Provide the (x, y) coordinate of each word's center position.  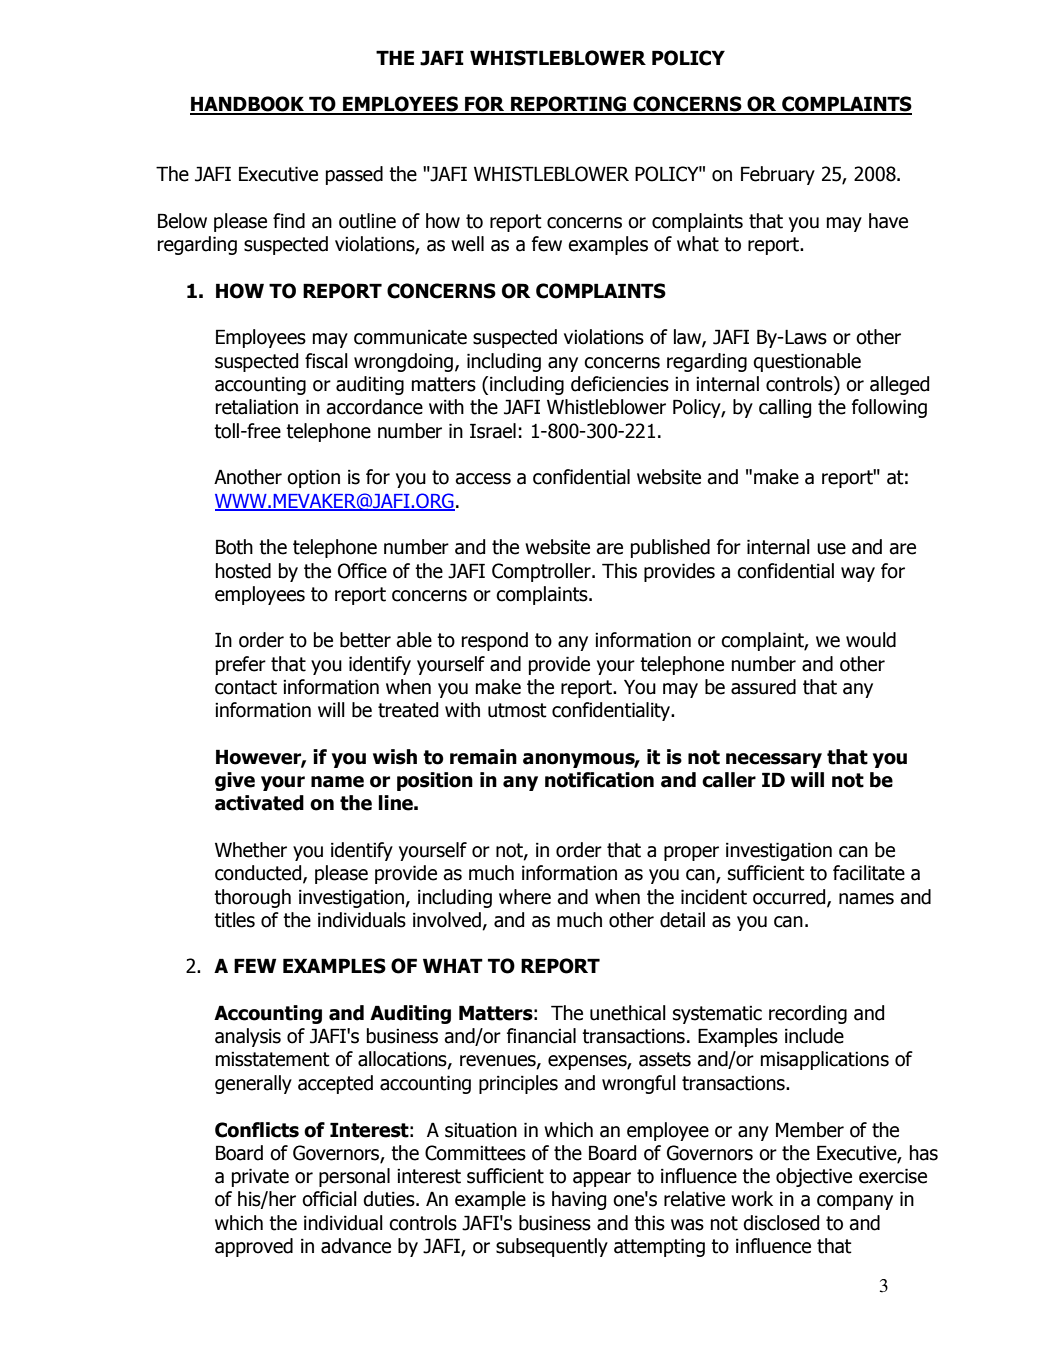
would (871, 640)
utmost (517, 710)
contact (246, 687)
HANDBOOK (248, 105)
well (467, 244)
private (260, 1177)
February (778, 175)
